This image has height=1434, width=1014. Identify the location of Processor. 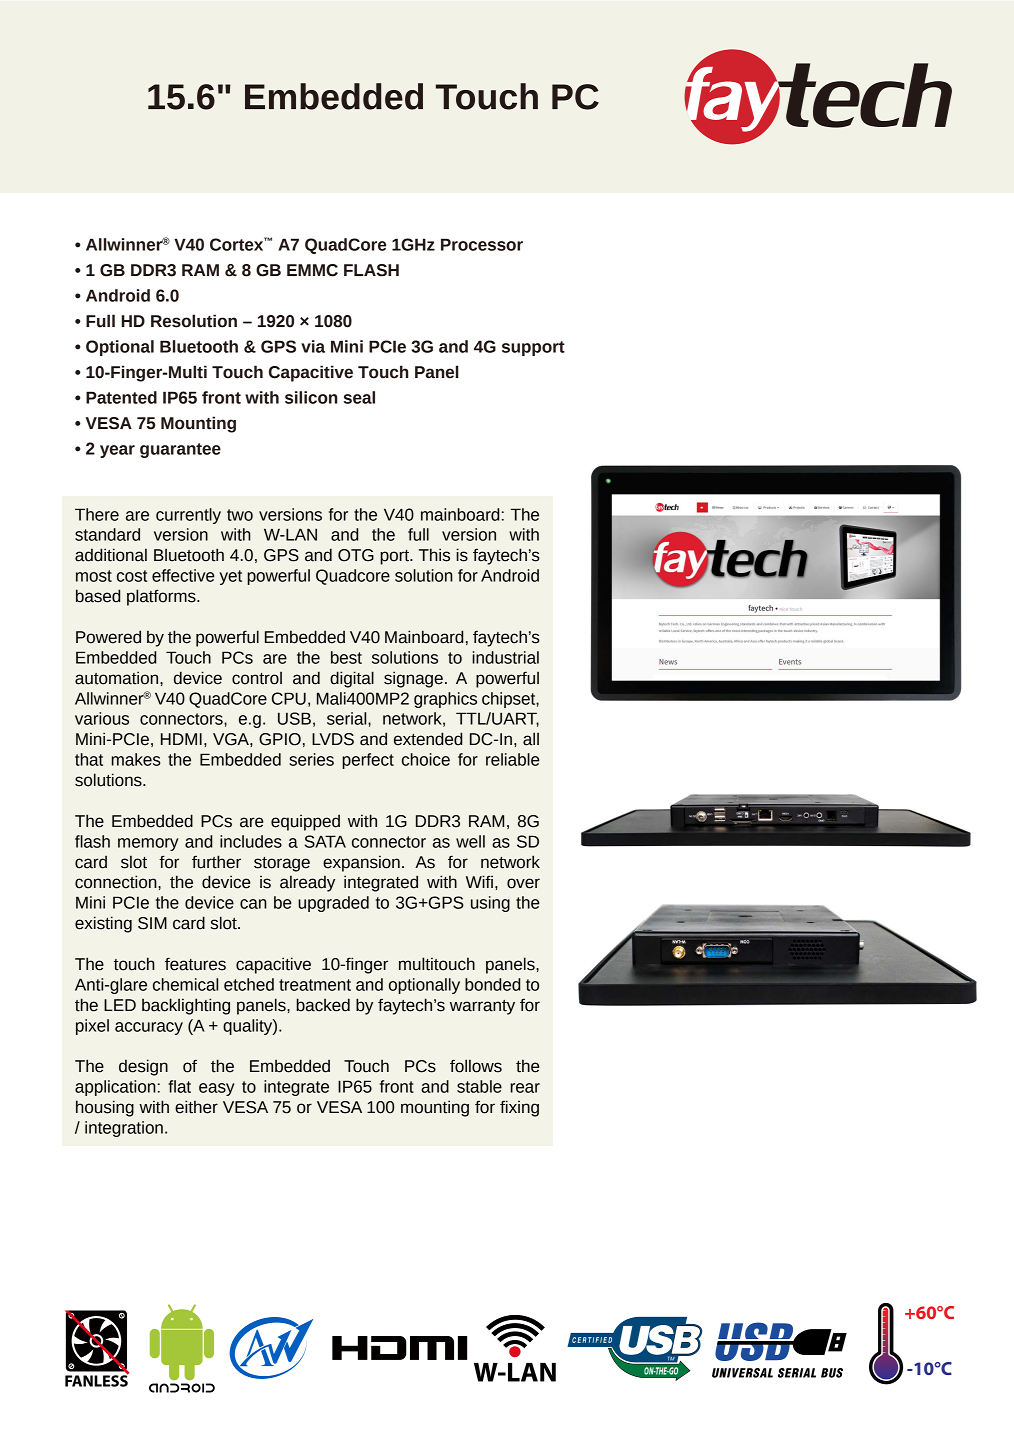
(482, 244).
